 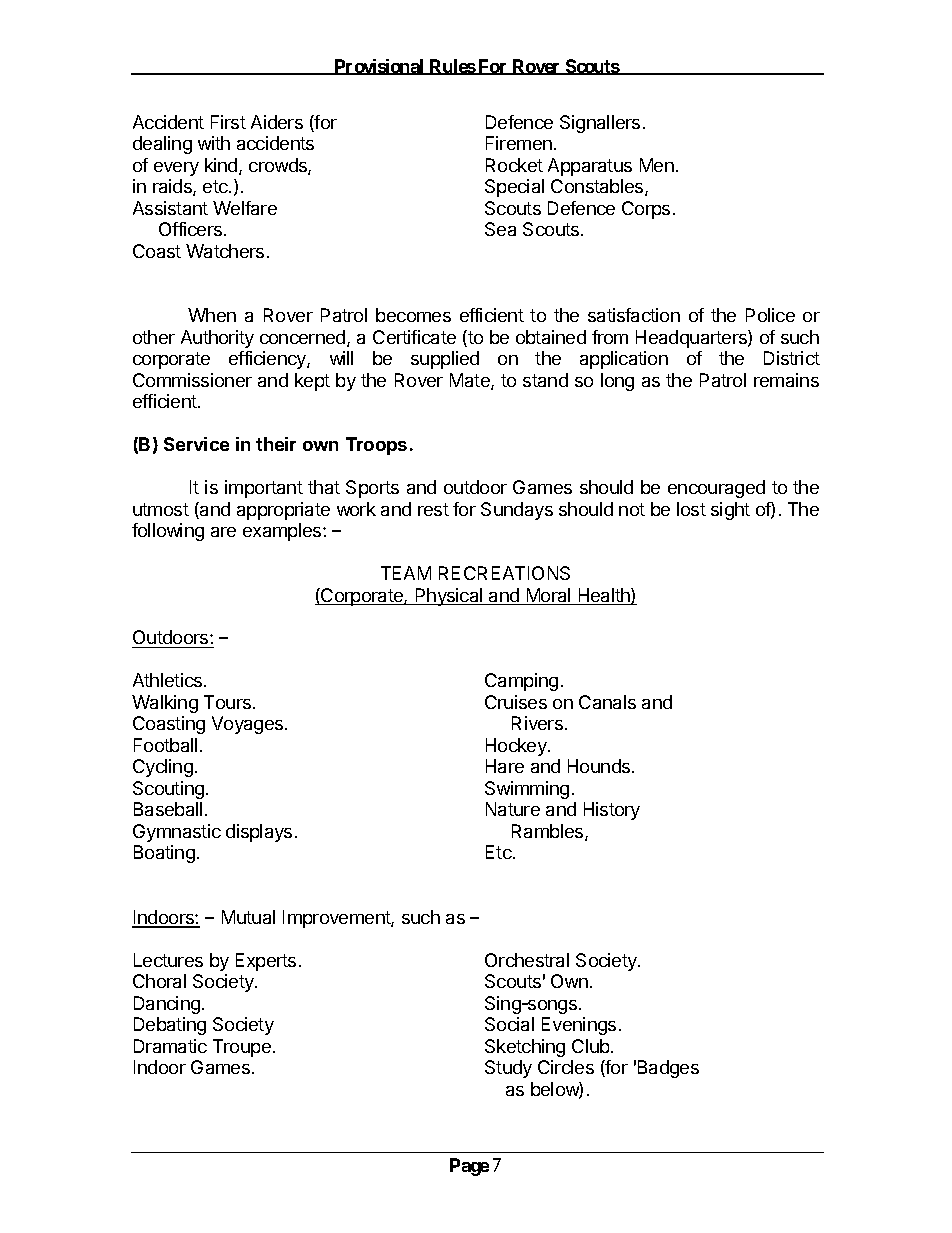 I want to click on Athletics, so click(x=169, y=680).
